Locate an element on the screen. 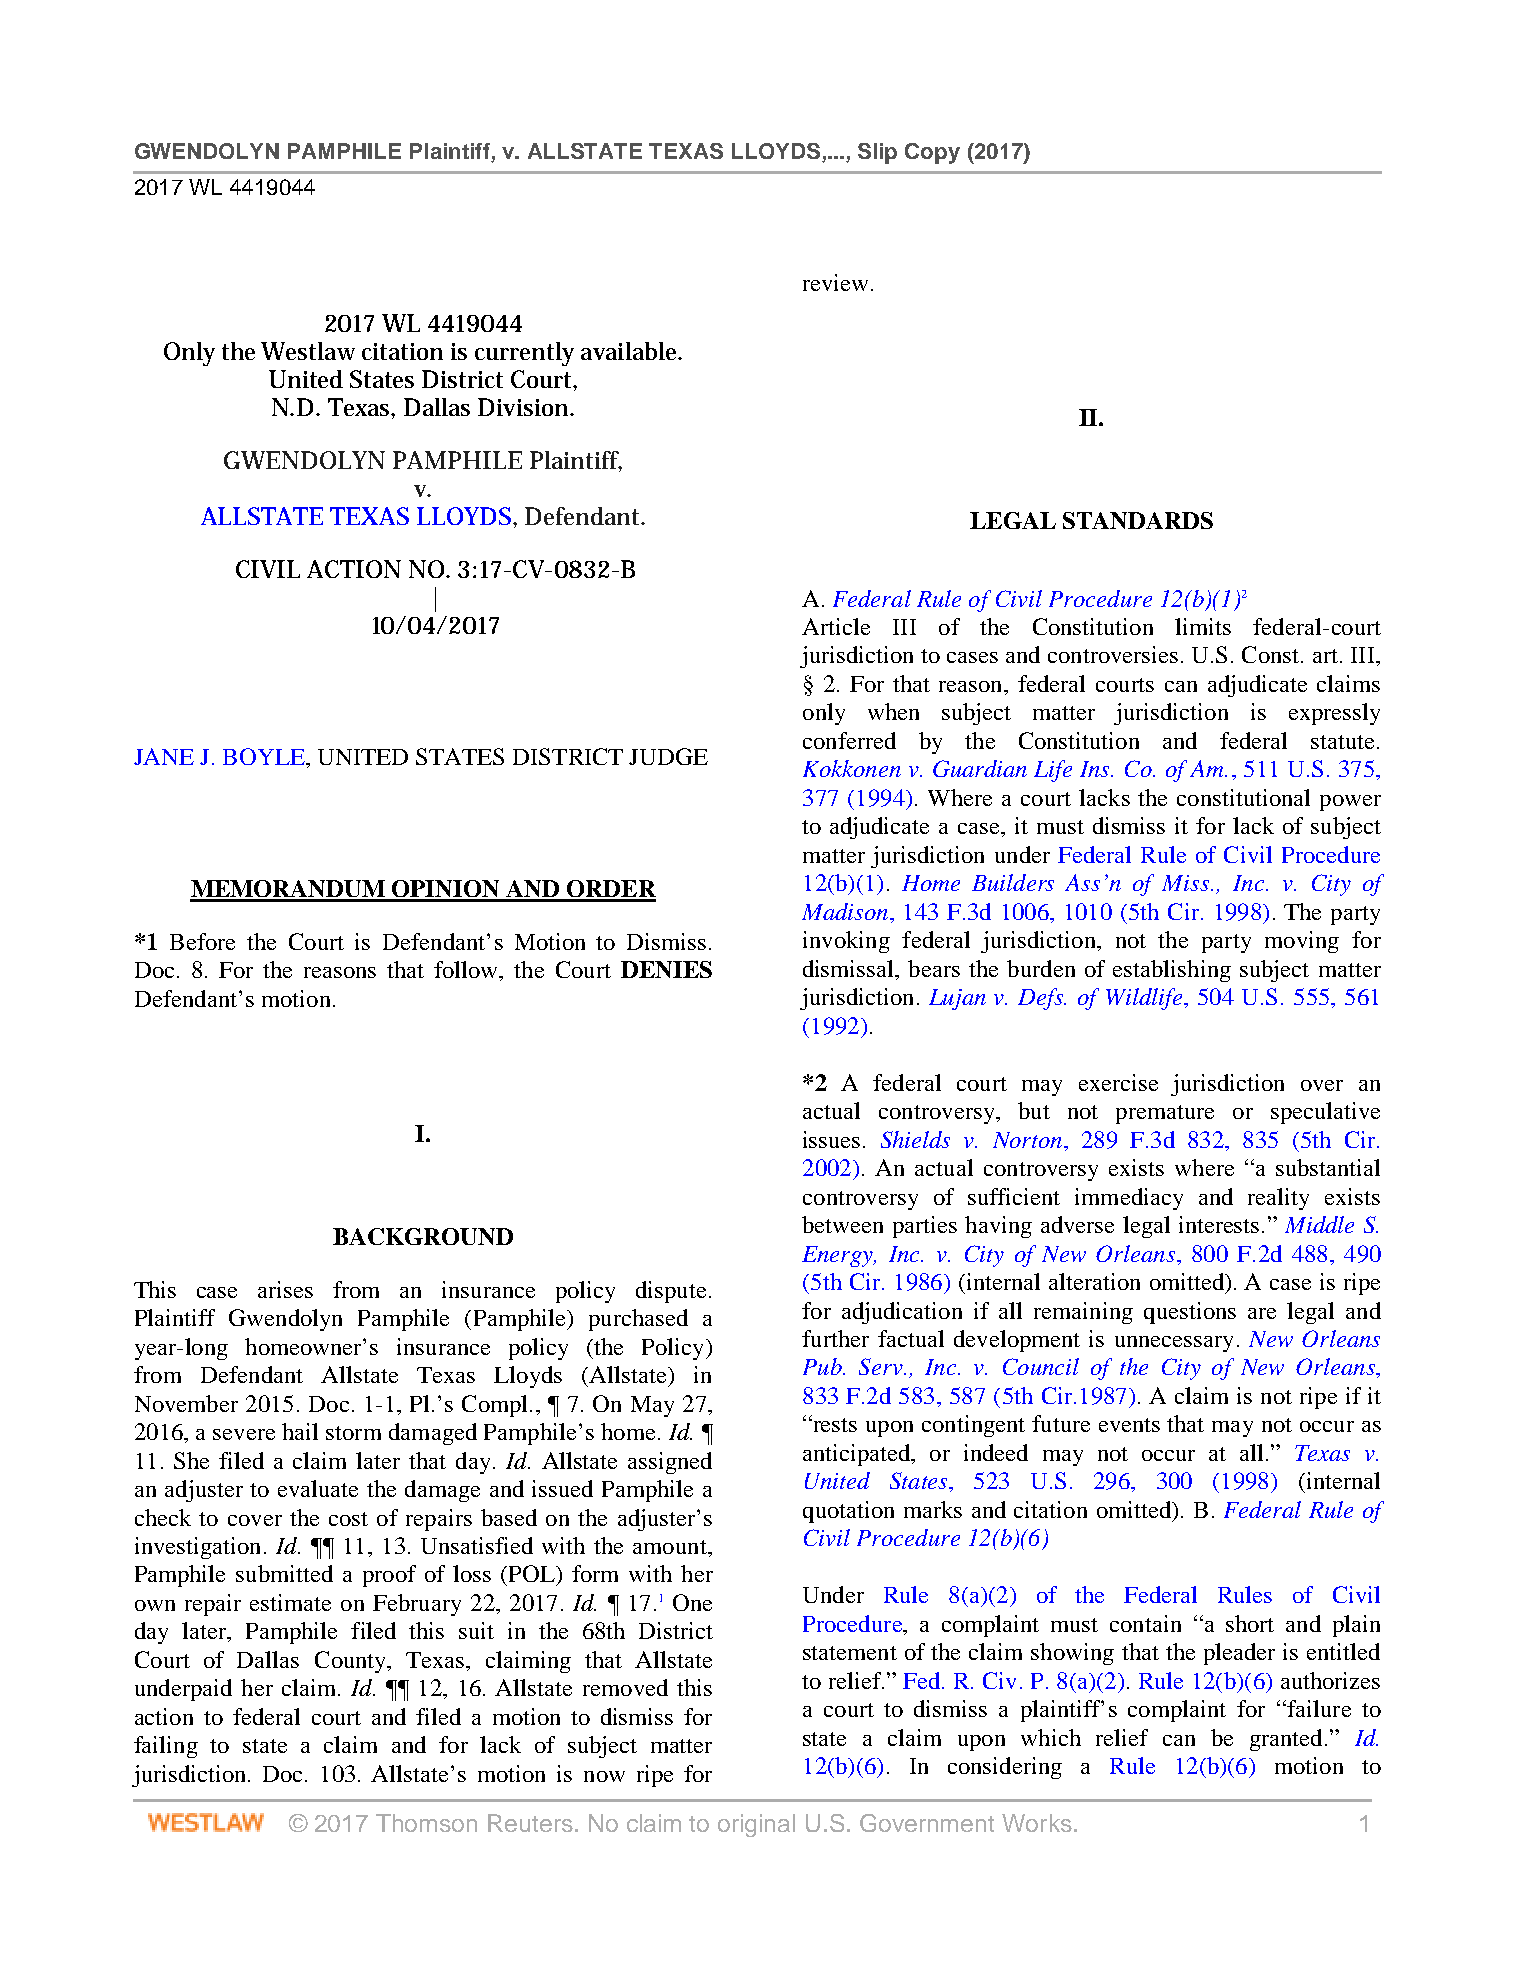  Energy is located at coordinates (839, 1256).
